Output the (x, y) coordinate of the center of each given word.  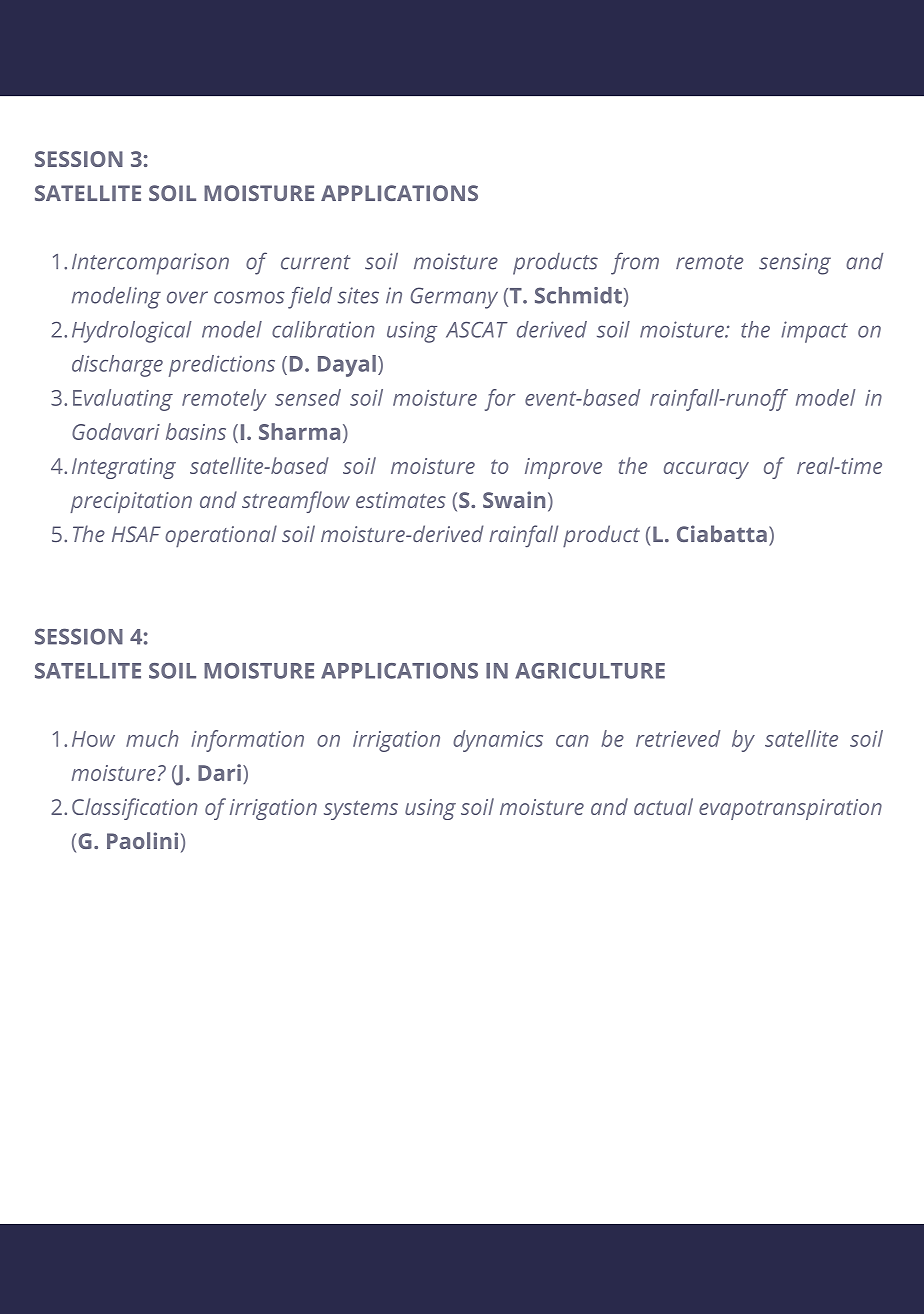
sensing (795, 264)
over (187, 297)
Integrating (124, 468)
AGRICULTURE (590, 671)
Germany (454, 298)
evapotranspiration (790, 809)
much (152, 738)
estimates (401, 500)
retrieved (678, 738)
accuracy (706, 470)
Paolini (142, 840)
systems (361, 810)
